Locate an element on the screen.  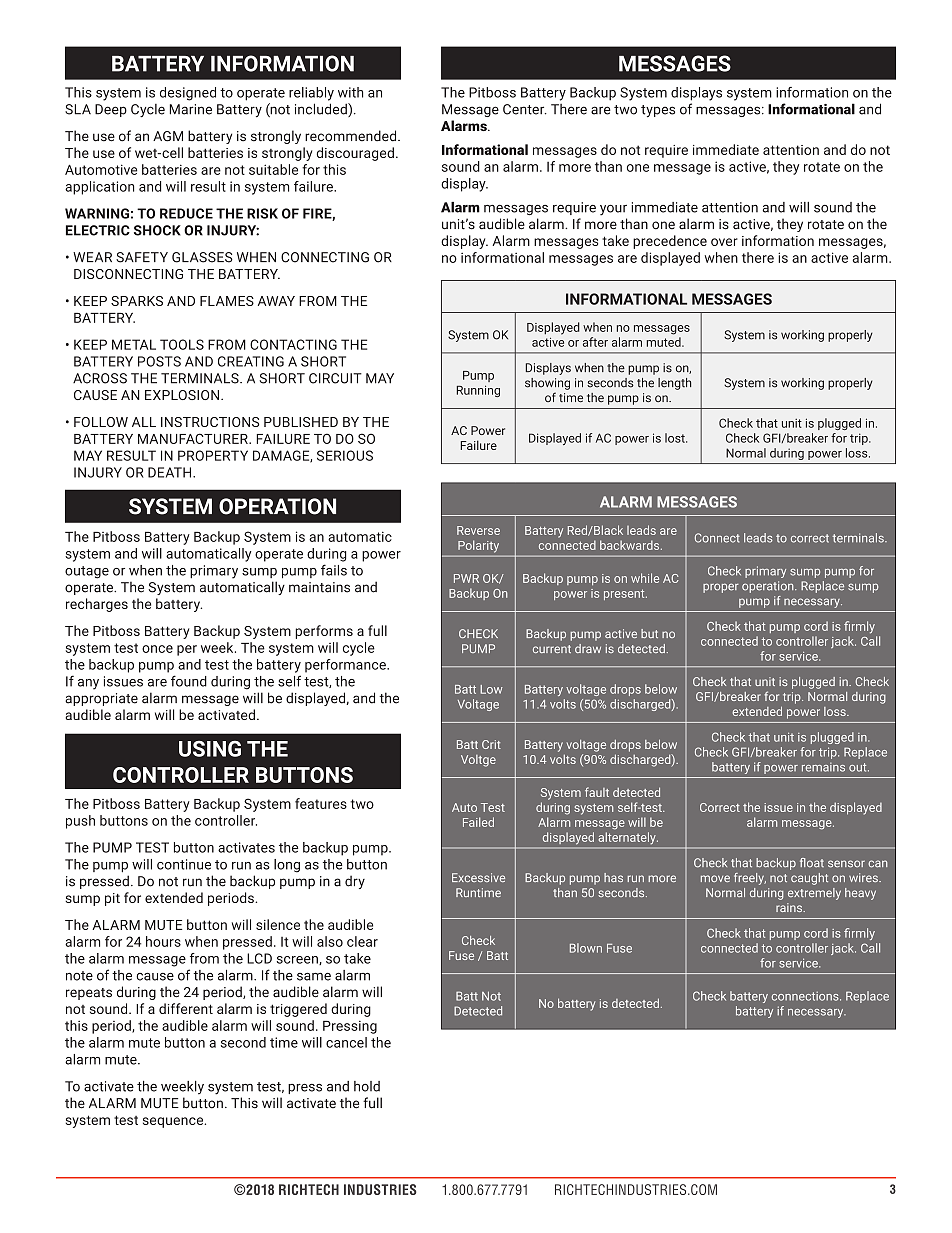
remains is located at coordinates (823, 767).
